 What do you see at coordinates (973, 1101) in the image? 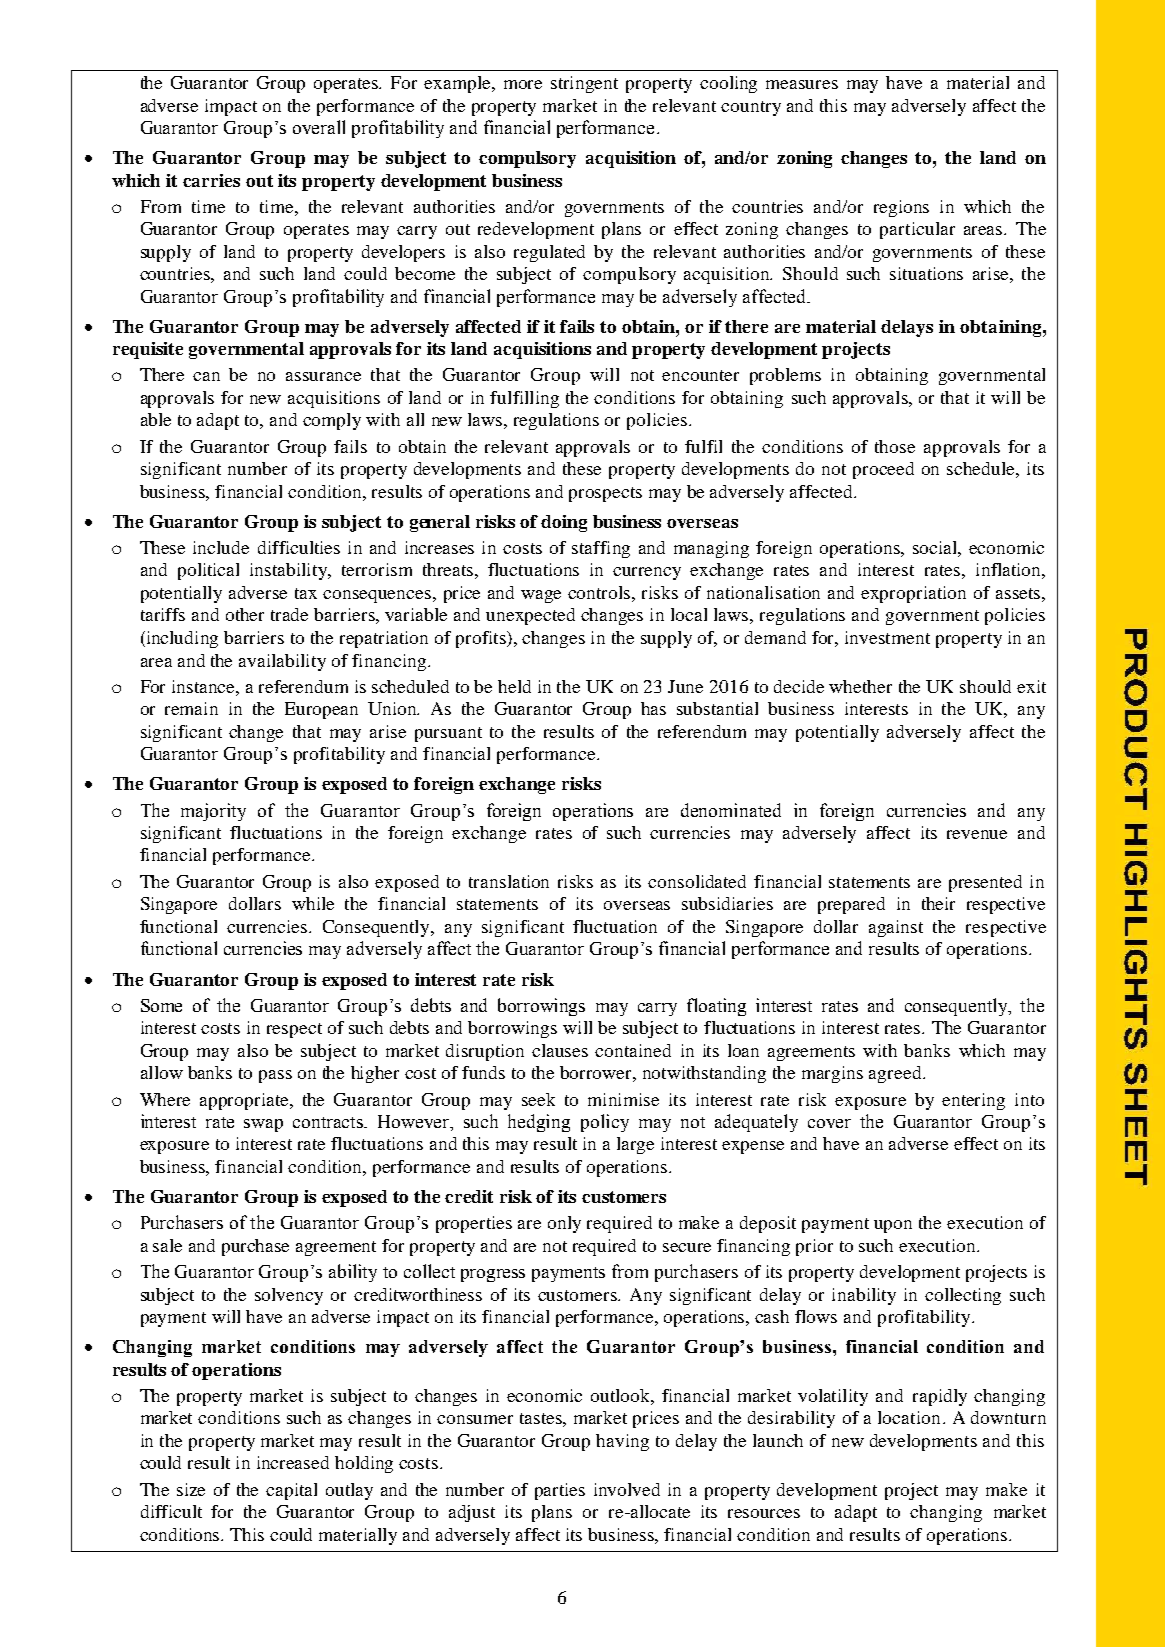
I see `entering` at bounding box center [973, 1101].
